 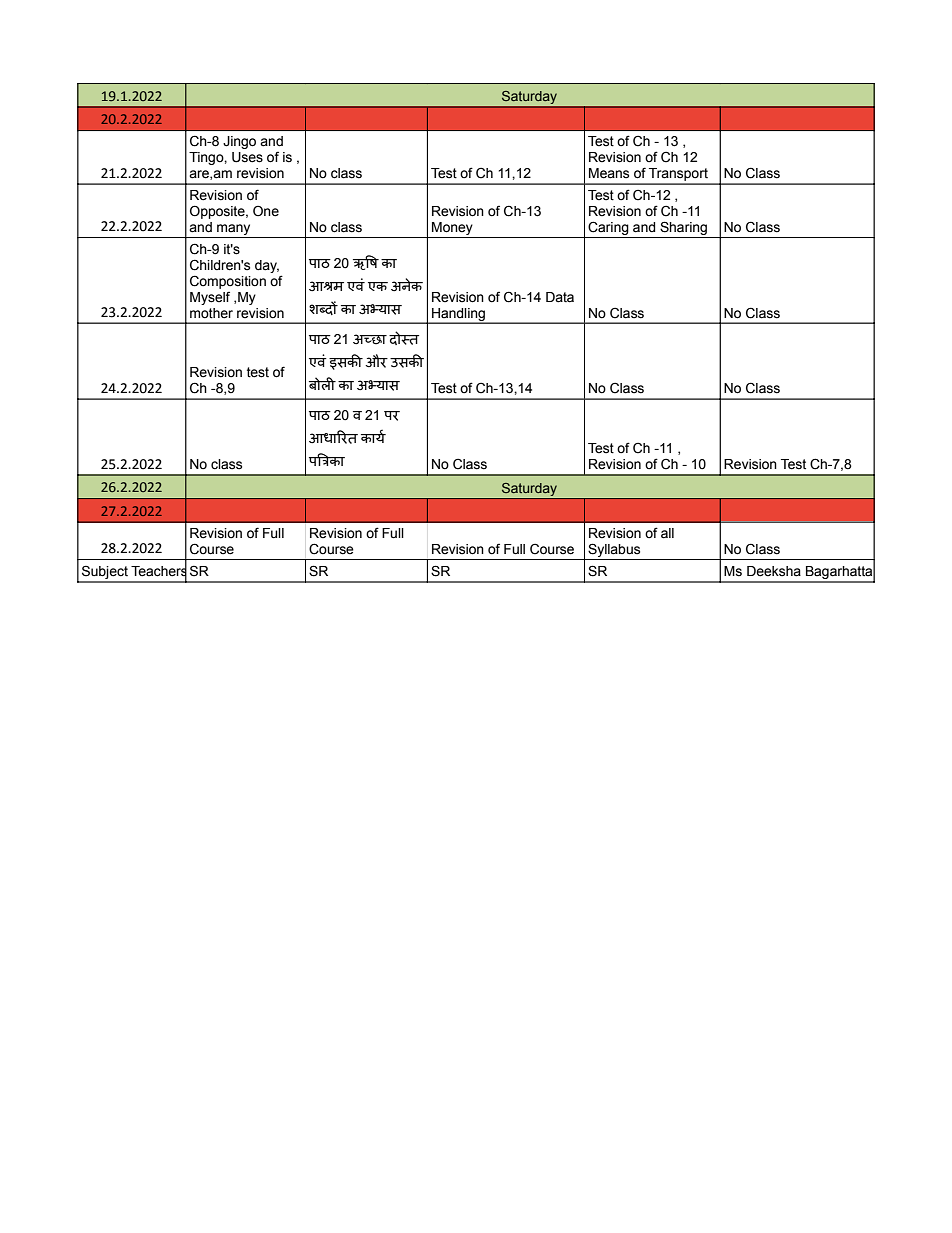 I want to click on Teachers, so click(x=159, y=571).
